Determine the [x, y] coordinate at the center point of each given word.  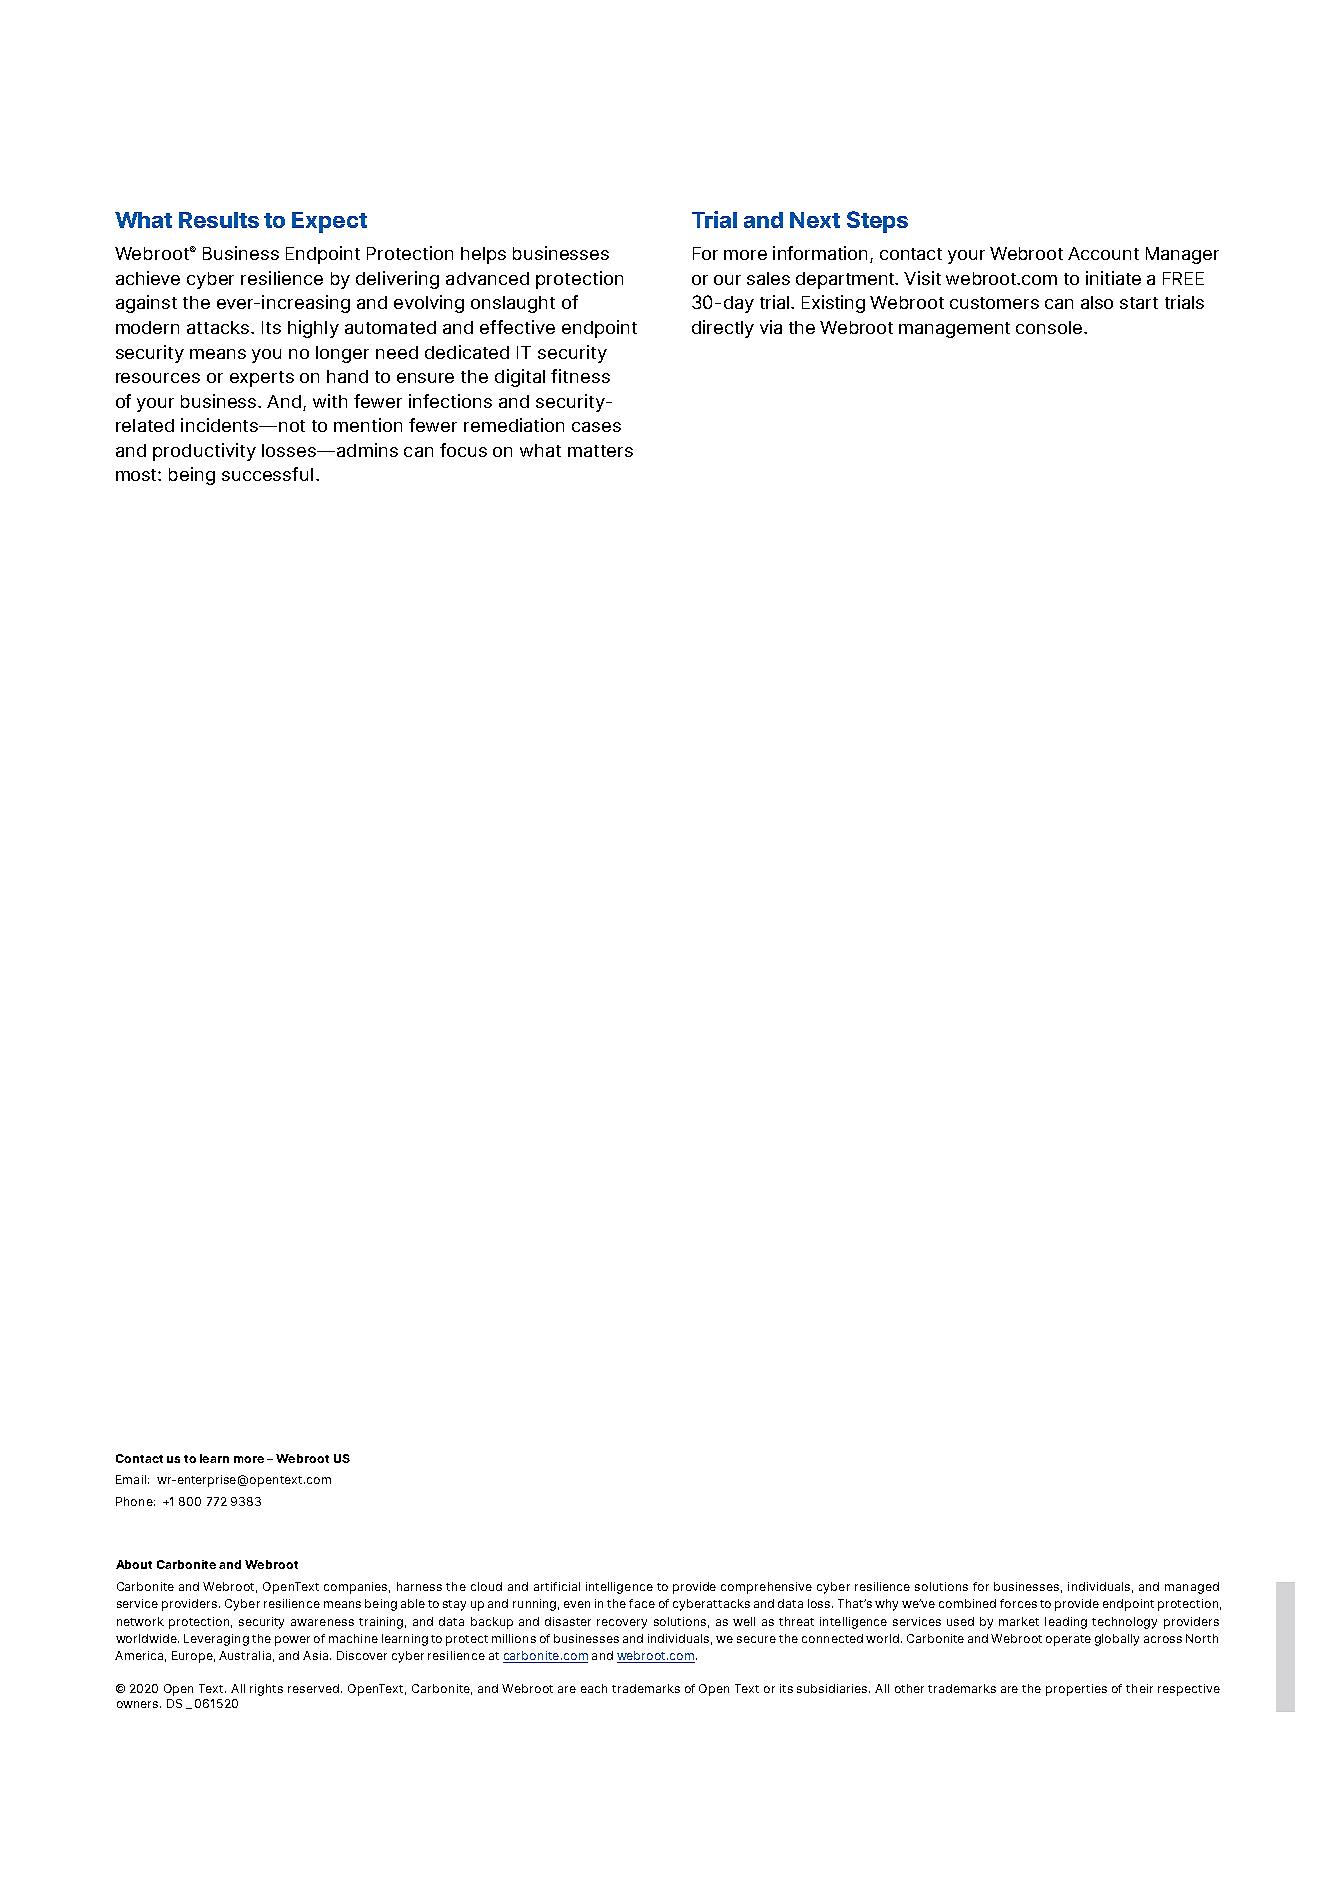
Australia [245, 1655]
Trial [714, 219]
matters [600, 451]
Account [1103, 253]
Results [219, 220]
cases [596, 427]
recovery [622, 1624]
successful [267, 474]
